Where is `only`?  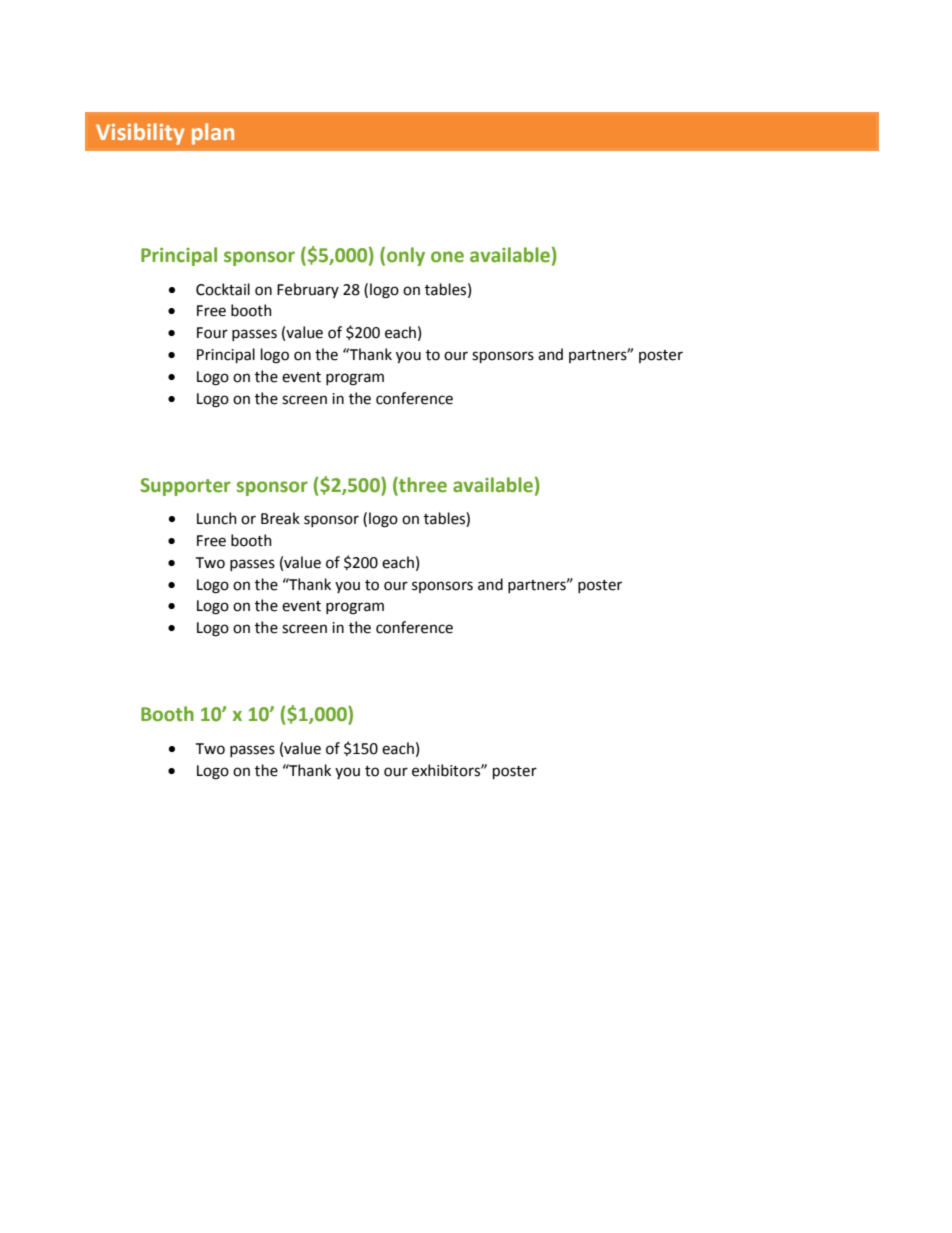
only is located at coordinates (406, 256).
